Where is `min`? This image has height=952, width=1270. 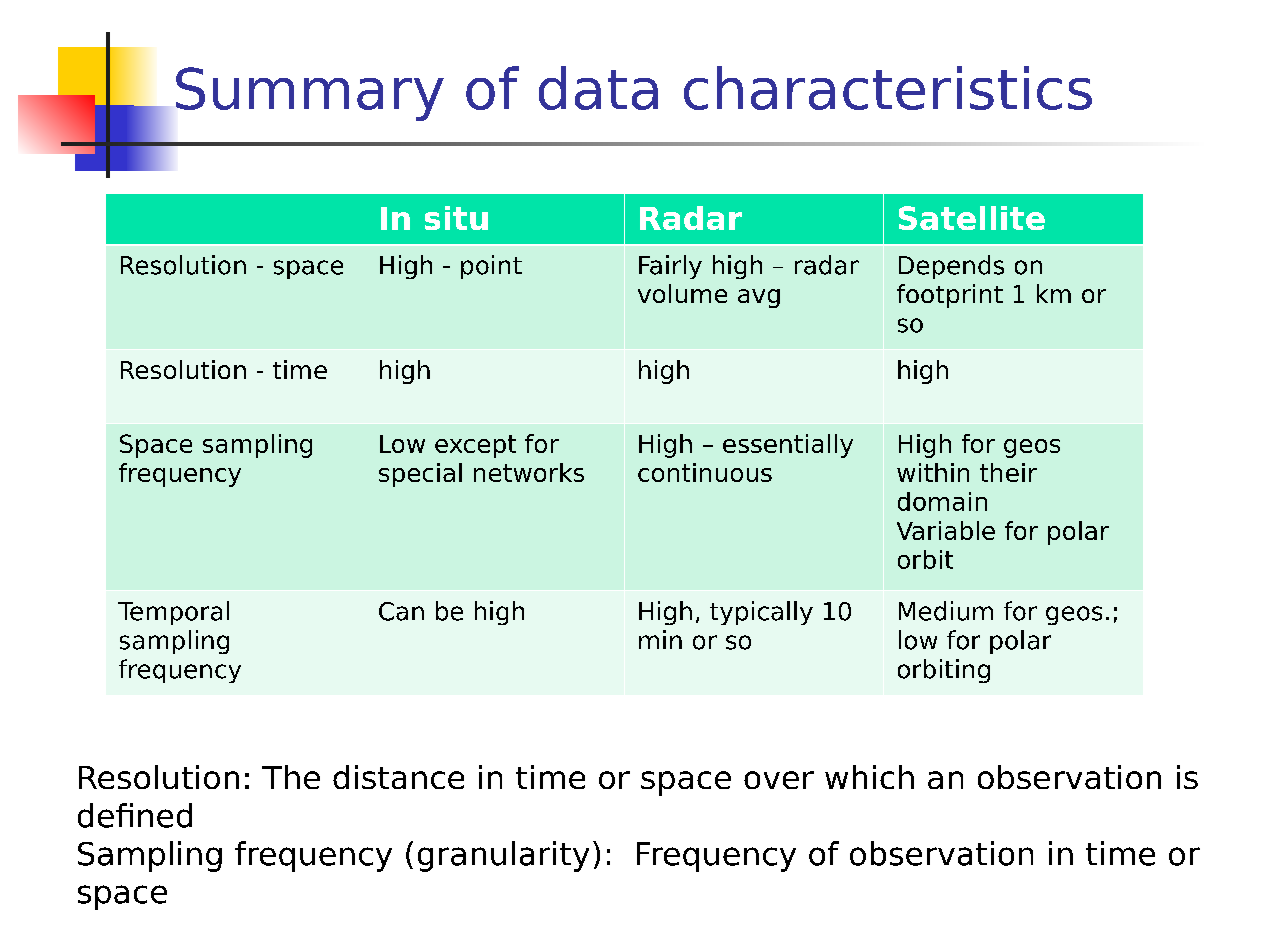 min is located at coordinates (660, 639).
